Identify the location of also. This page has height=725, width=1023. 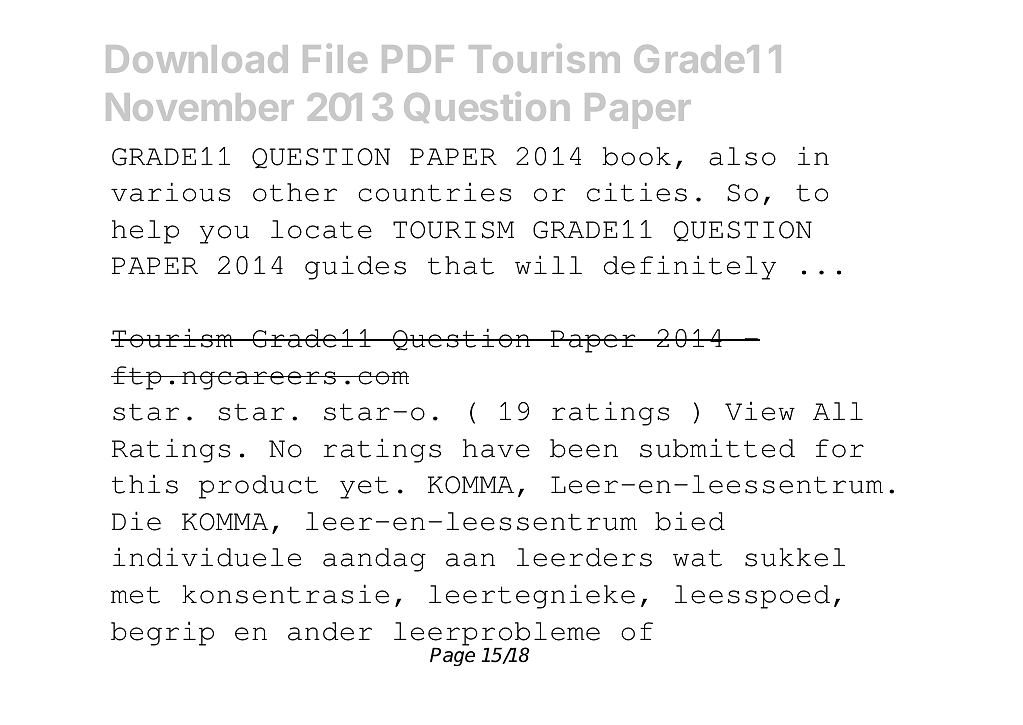
(742, 156).
